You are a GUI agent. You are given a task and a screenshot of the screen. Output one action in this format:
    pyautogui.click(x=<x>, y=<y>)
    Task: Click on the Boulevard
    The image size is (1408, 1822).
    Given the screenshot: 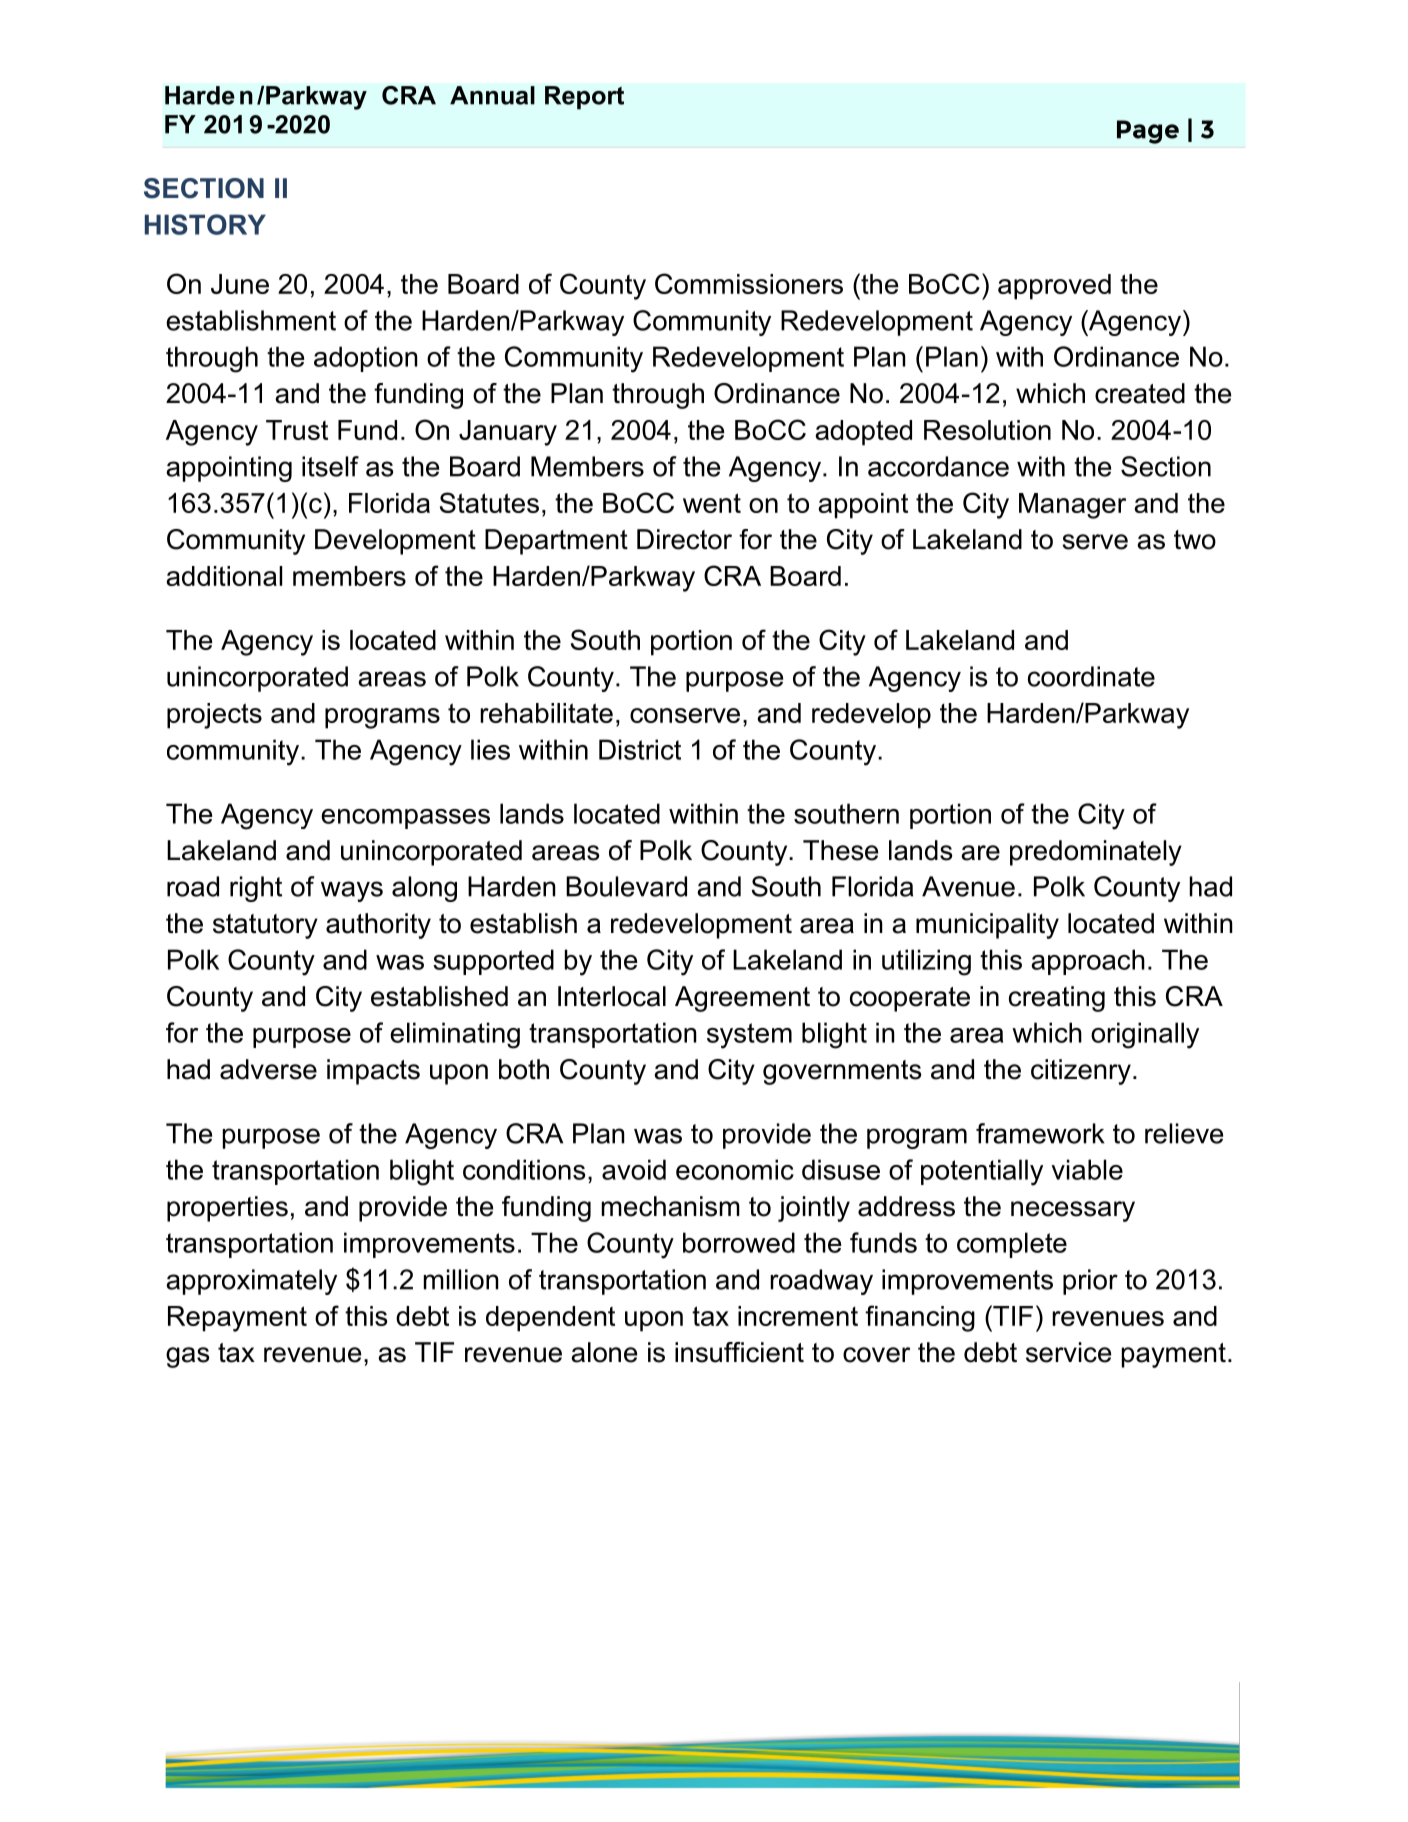 What is the action you would take?
    pyautogui.click(x=626, y=886)
